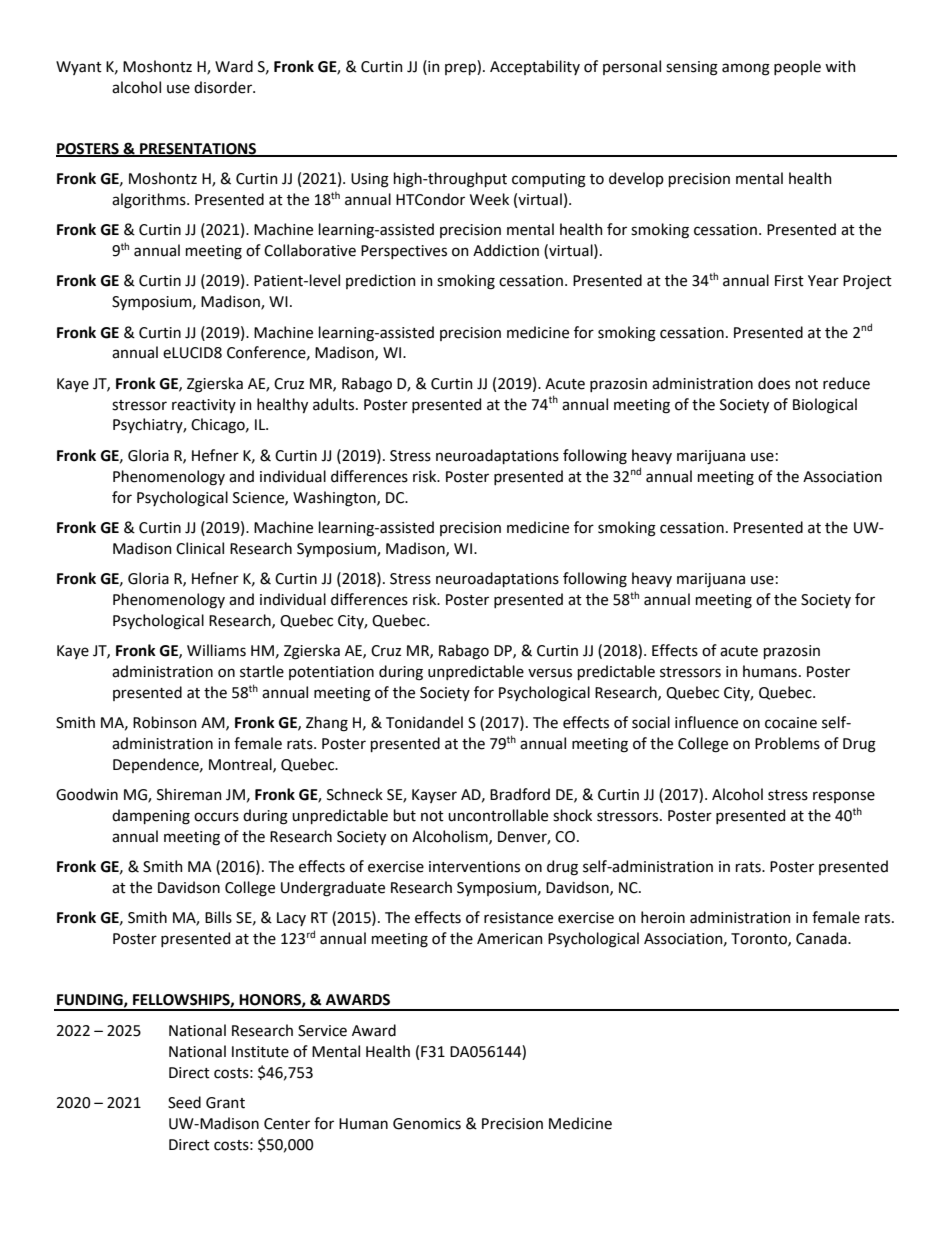 Image resolution: width=952 pixels, height=1233 pixels. I want to click on cocaine, so click(791, 723).
